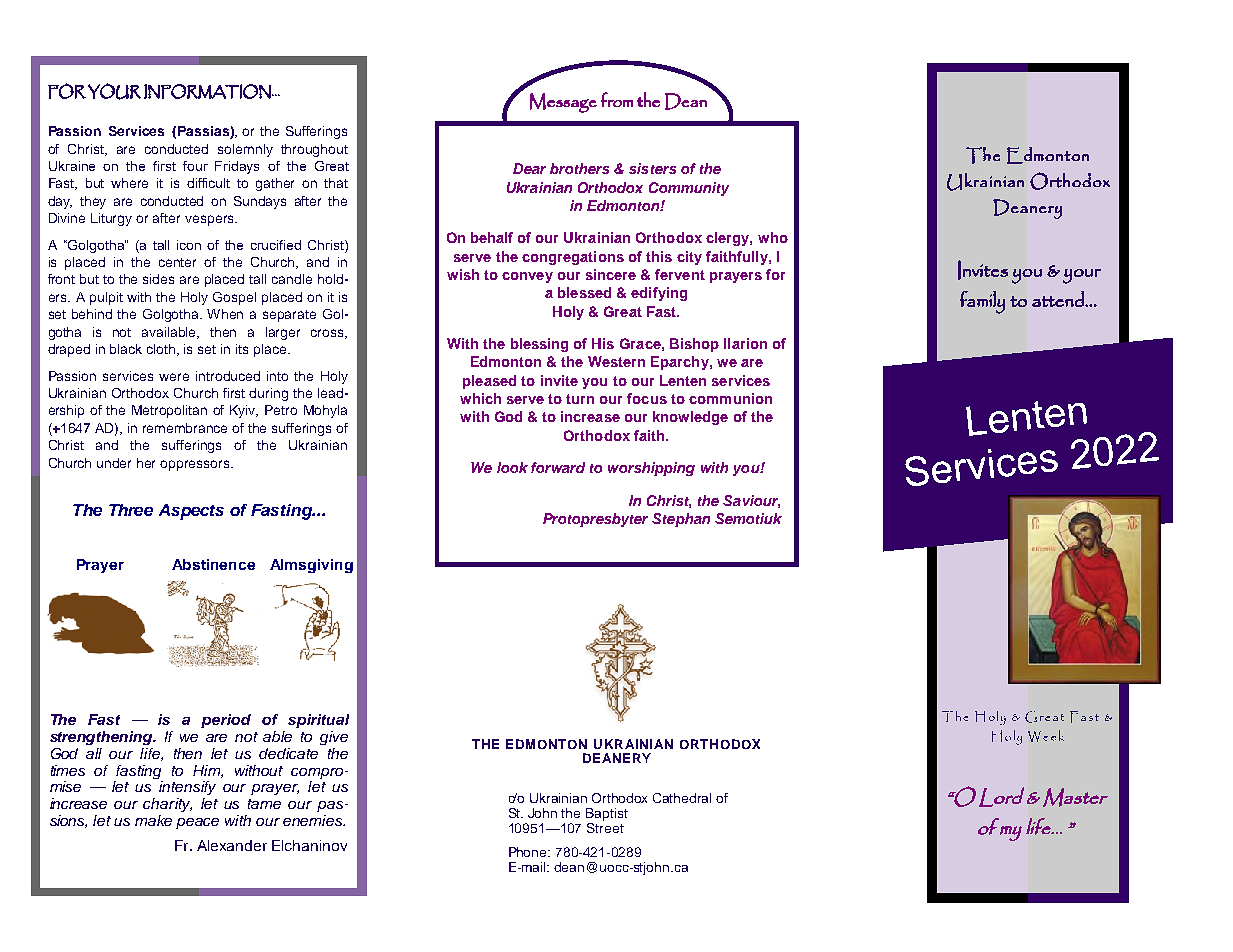 The width and height of the screenshot is (1233, 952). I want to click on Message, so click(563, 103).
